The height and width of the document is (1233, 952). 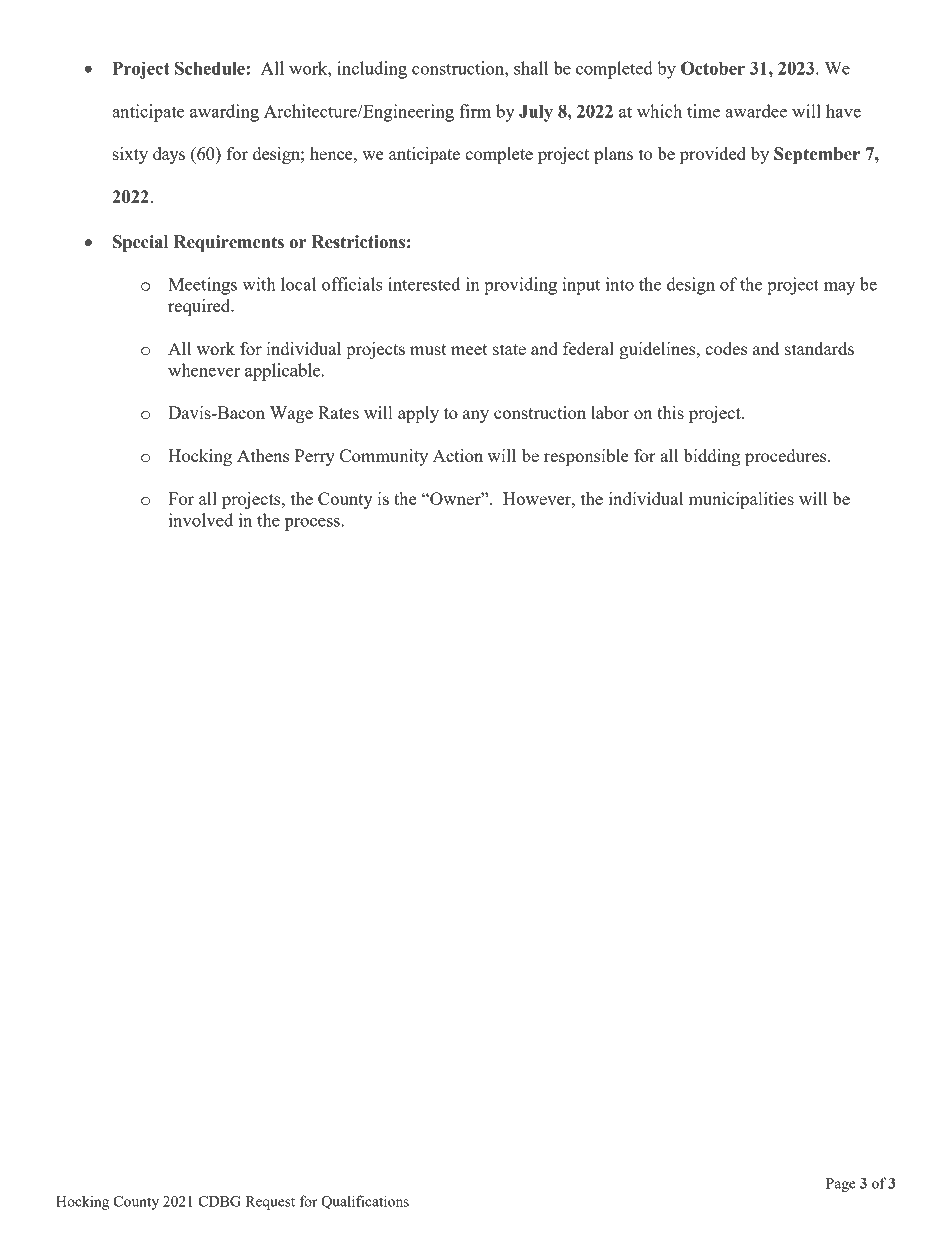 What do you see at coordinates (475, 111) in the document?
I see `firm` at bounding box center [475, 111].
